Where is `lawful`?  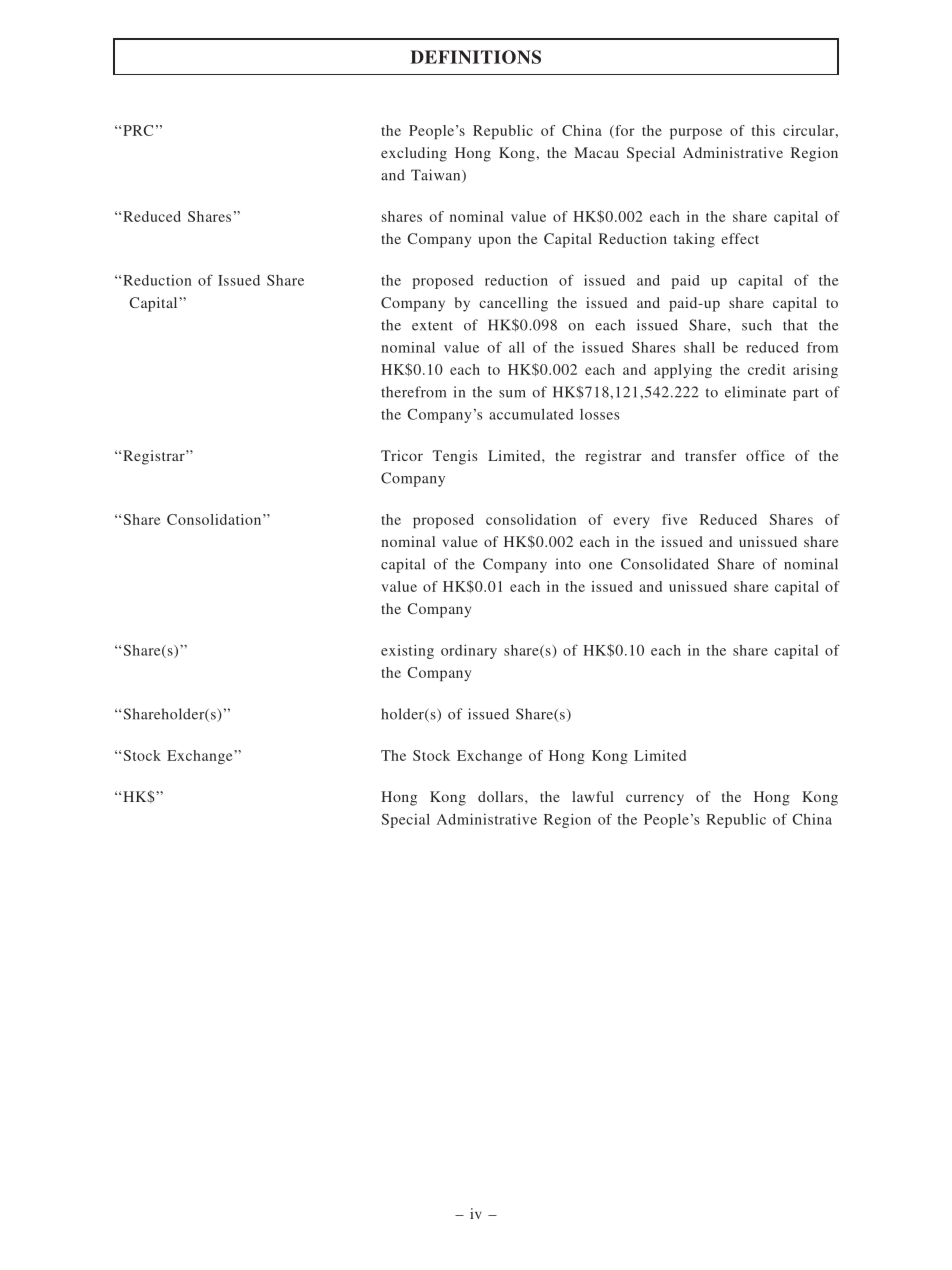 lawful is located at coordinates (593, 796).
